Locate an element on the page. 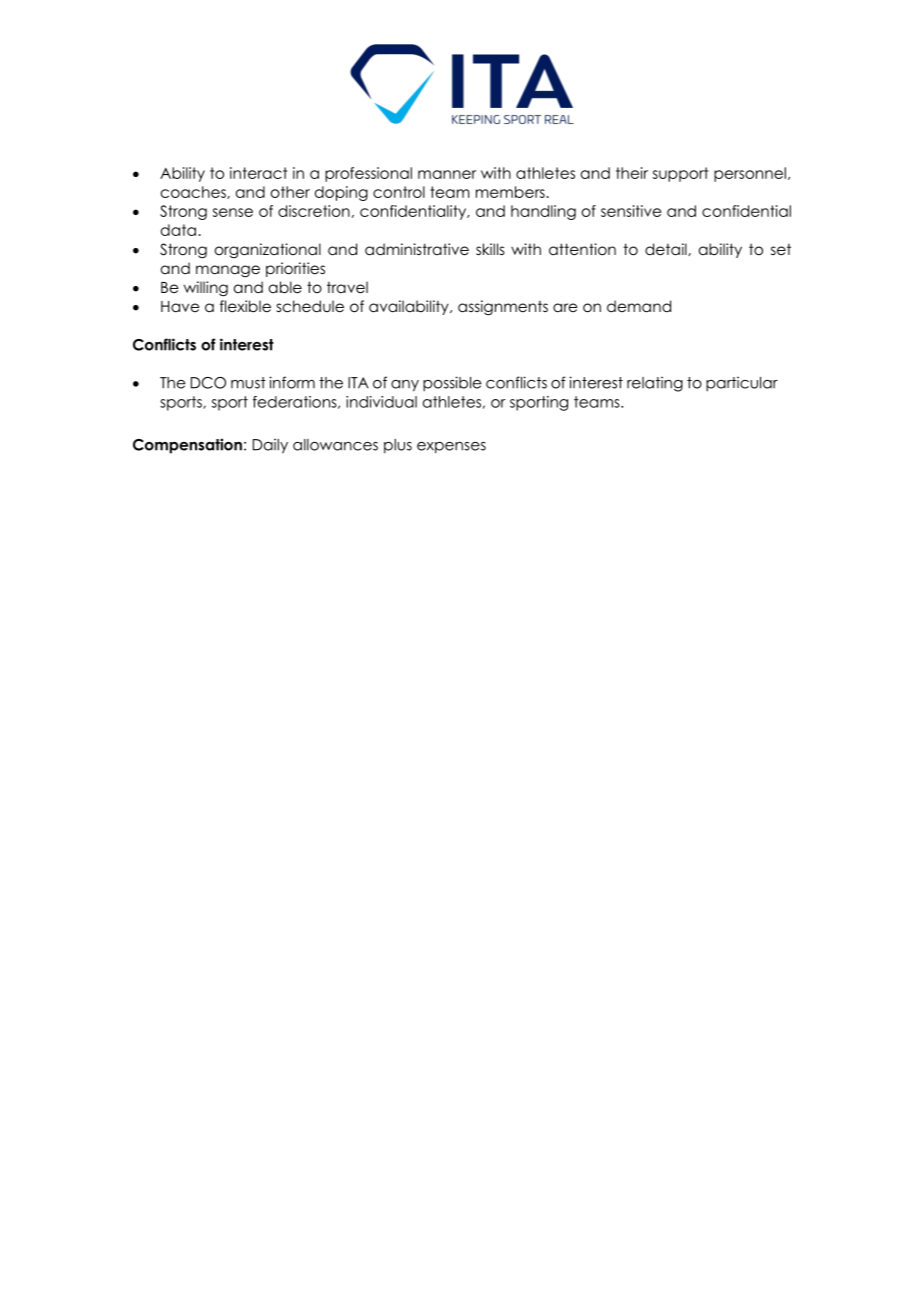 The image size is (924, 1309). possible is located at coordinates (452, 384).
